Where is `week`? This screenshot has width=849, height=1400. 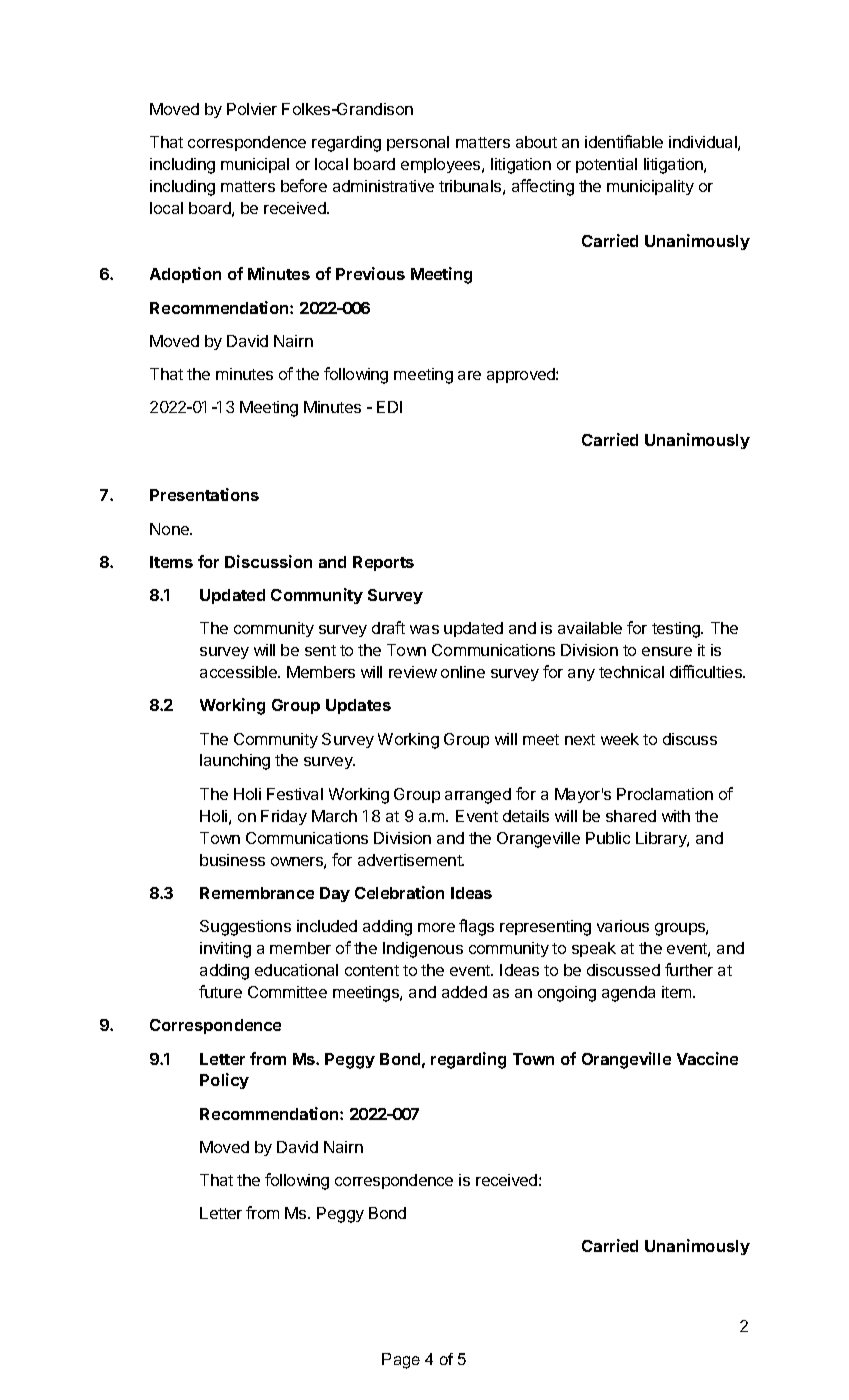 week is located at coordinates (620, 739).
